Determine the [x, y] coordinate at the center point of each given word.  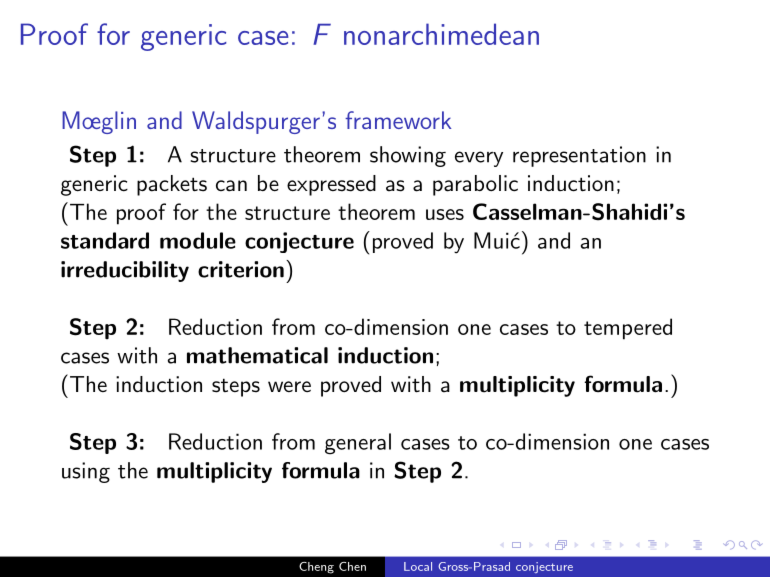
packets [172, 185]
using [86, 472]
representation [579, 156]
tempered [628, 329]
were [289, 386]
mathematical [257, 355]
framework [398, 120]
